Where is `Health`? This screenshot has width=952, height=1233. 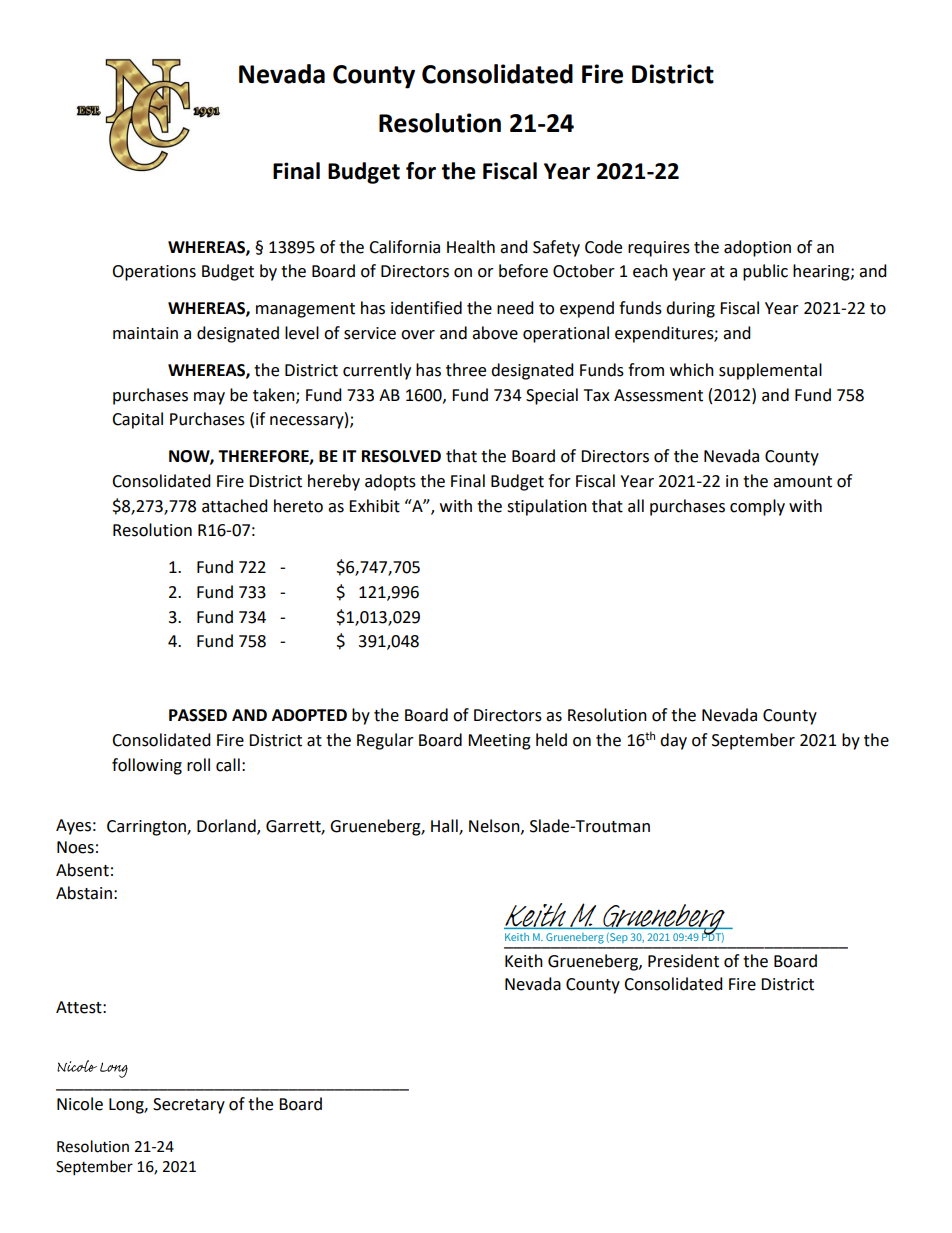
Health is located at coordinates (471, 247).
